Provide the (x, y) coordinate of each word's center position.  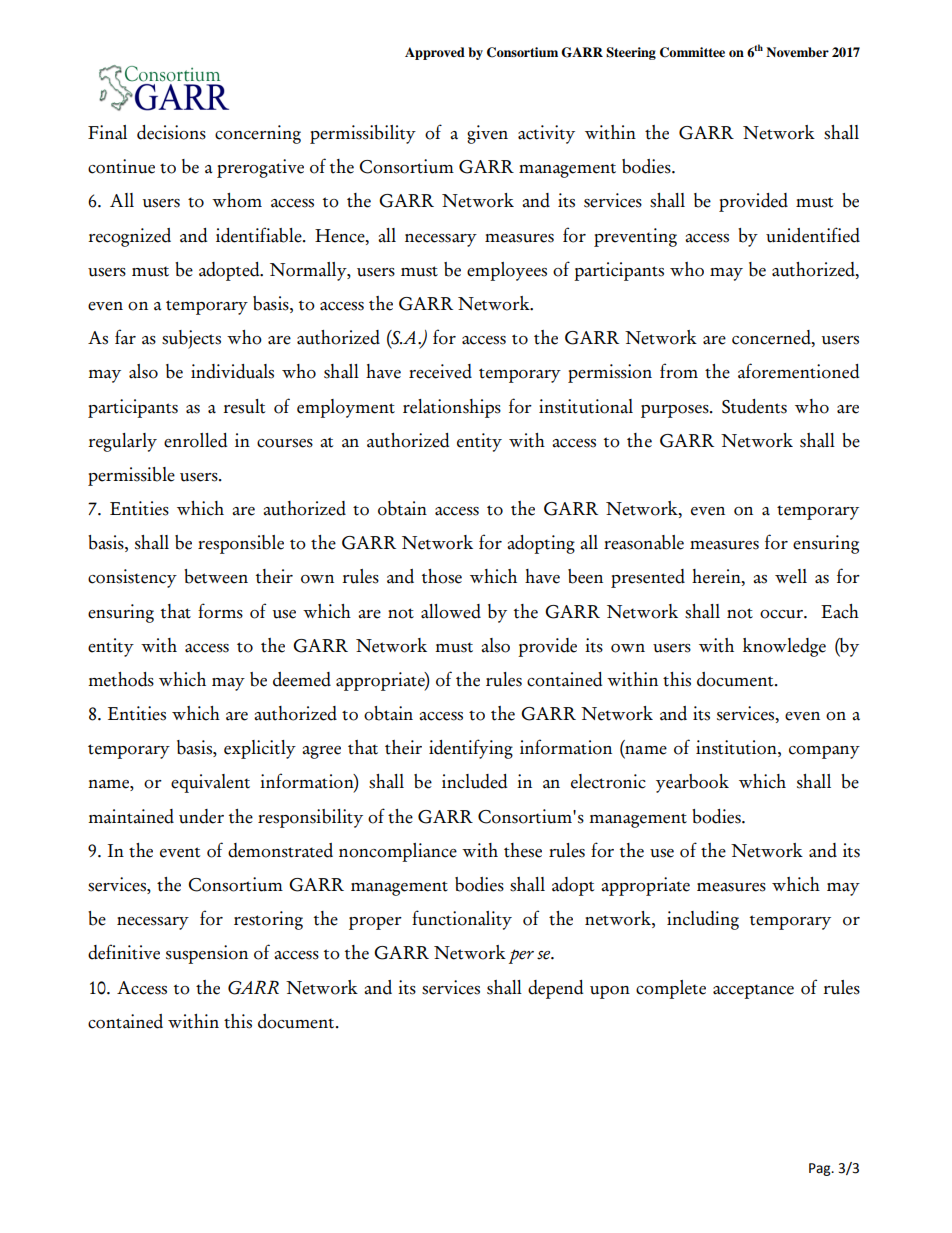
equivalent (210, 783)
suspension (207, 954)
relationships (452, 408)
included (474, 781)
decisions (171, 132)
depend (555, 989)
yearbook (692, 783)
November (797, 52)
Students (754, 406)
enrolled (195, 440)
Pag (821, 1169)
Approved (435, 53)
